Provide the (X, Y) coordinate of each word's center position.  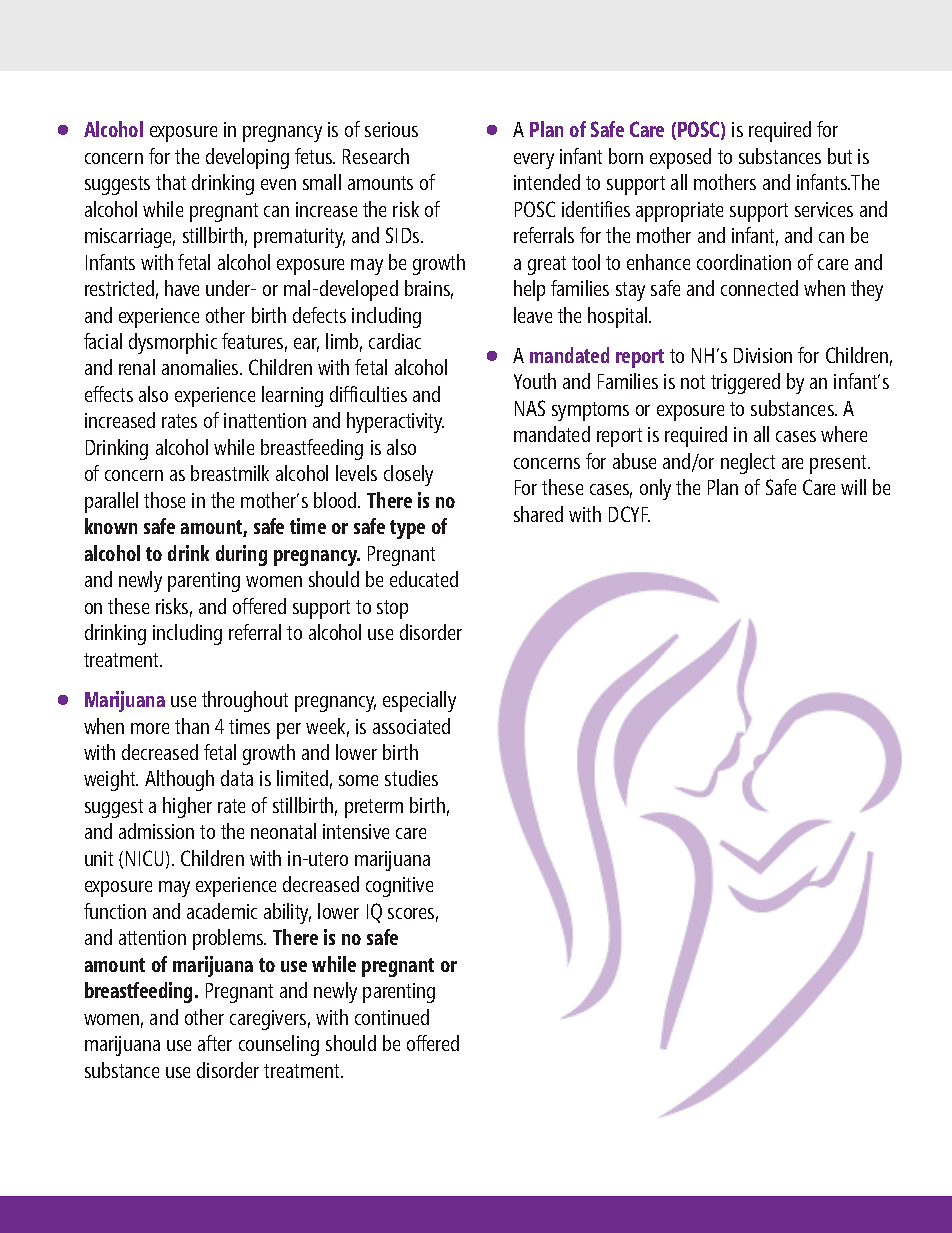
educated (424, 579)
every (534, 161)
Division (763, 355)
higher (187, 807)
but (840, 156)
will (853, 487)
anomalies (201, 367)
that (171, 182)
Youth (535, 381)
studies (411, 778)
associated (411, 726)
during (241, 555)
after (215, 1043)
